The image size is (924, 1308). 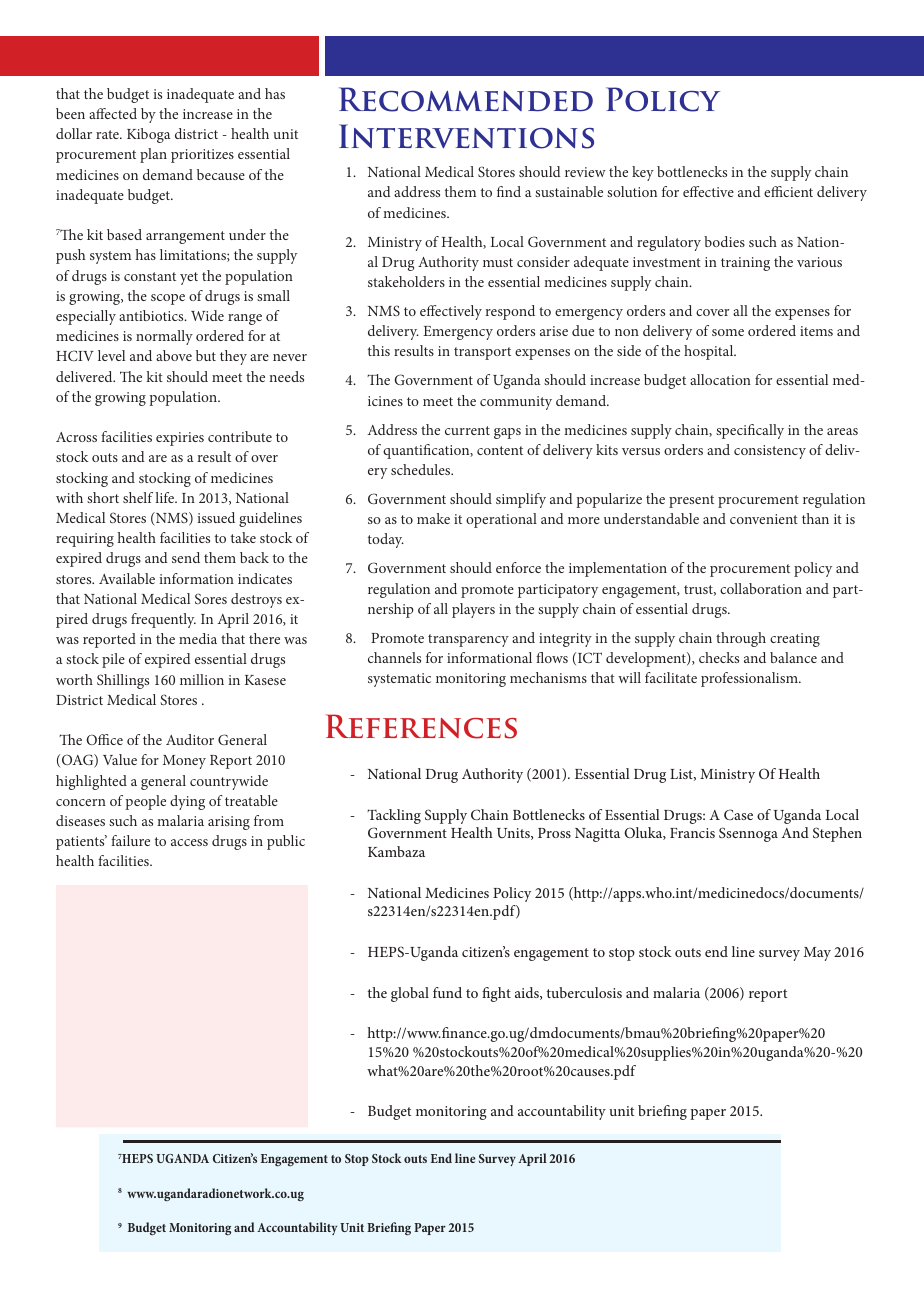 I want to click on plan, so click(x=153, y=155).
